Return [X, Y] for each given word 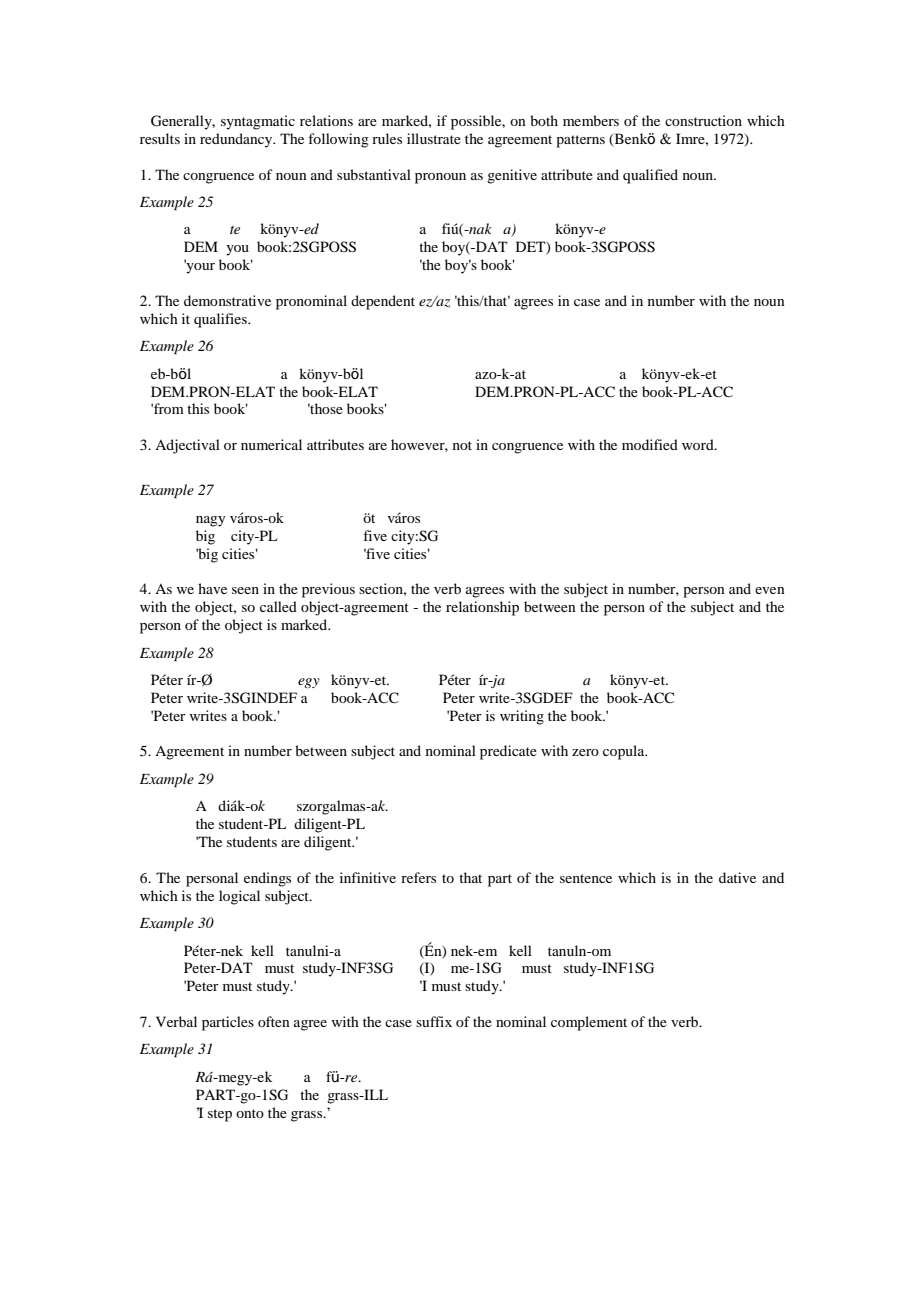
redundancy [237, 140]
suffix [434, 1021]
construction [703, 120]
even [770, 590]
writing [522, 717]
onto [250, 1113]
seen [245, 590]
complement [589, 1023]
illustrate [434, 138]
